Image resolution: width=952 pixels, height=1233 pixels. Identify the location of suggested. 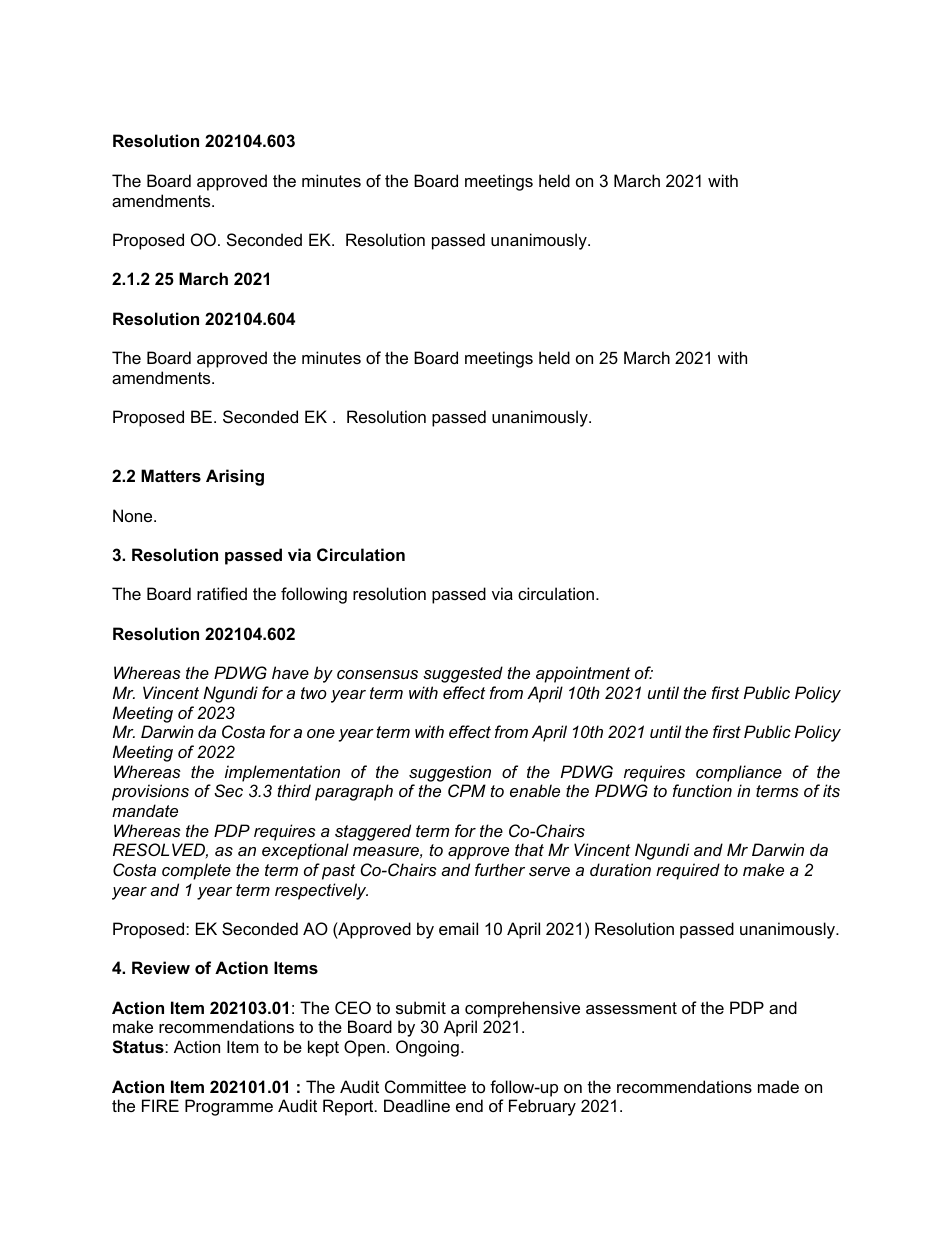
(463, 674).
